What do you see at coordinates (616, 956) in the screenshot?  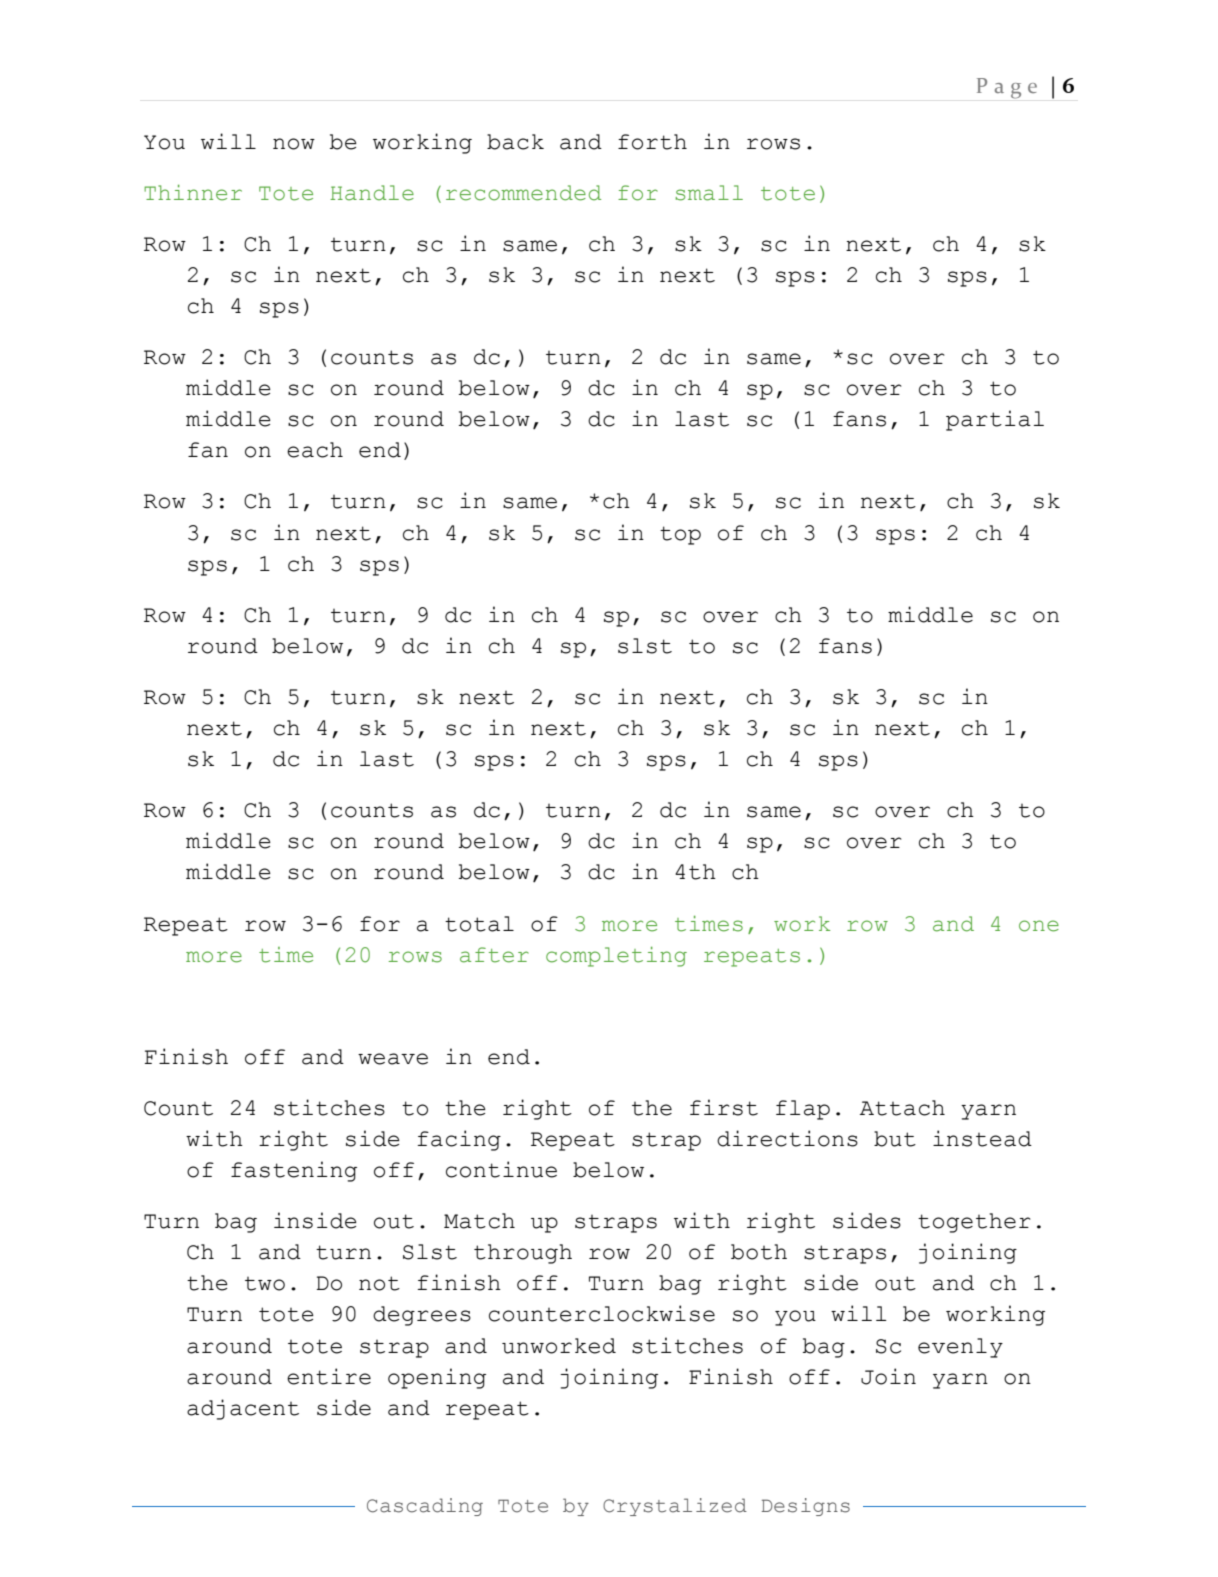 I see `completing` at bounding box center [616, 956].
